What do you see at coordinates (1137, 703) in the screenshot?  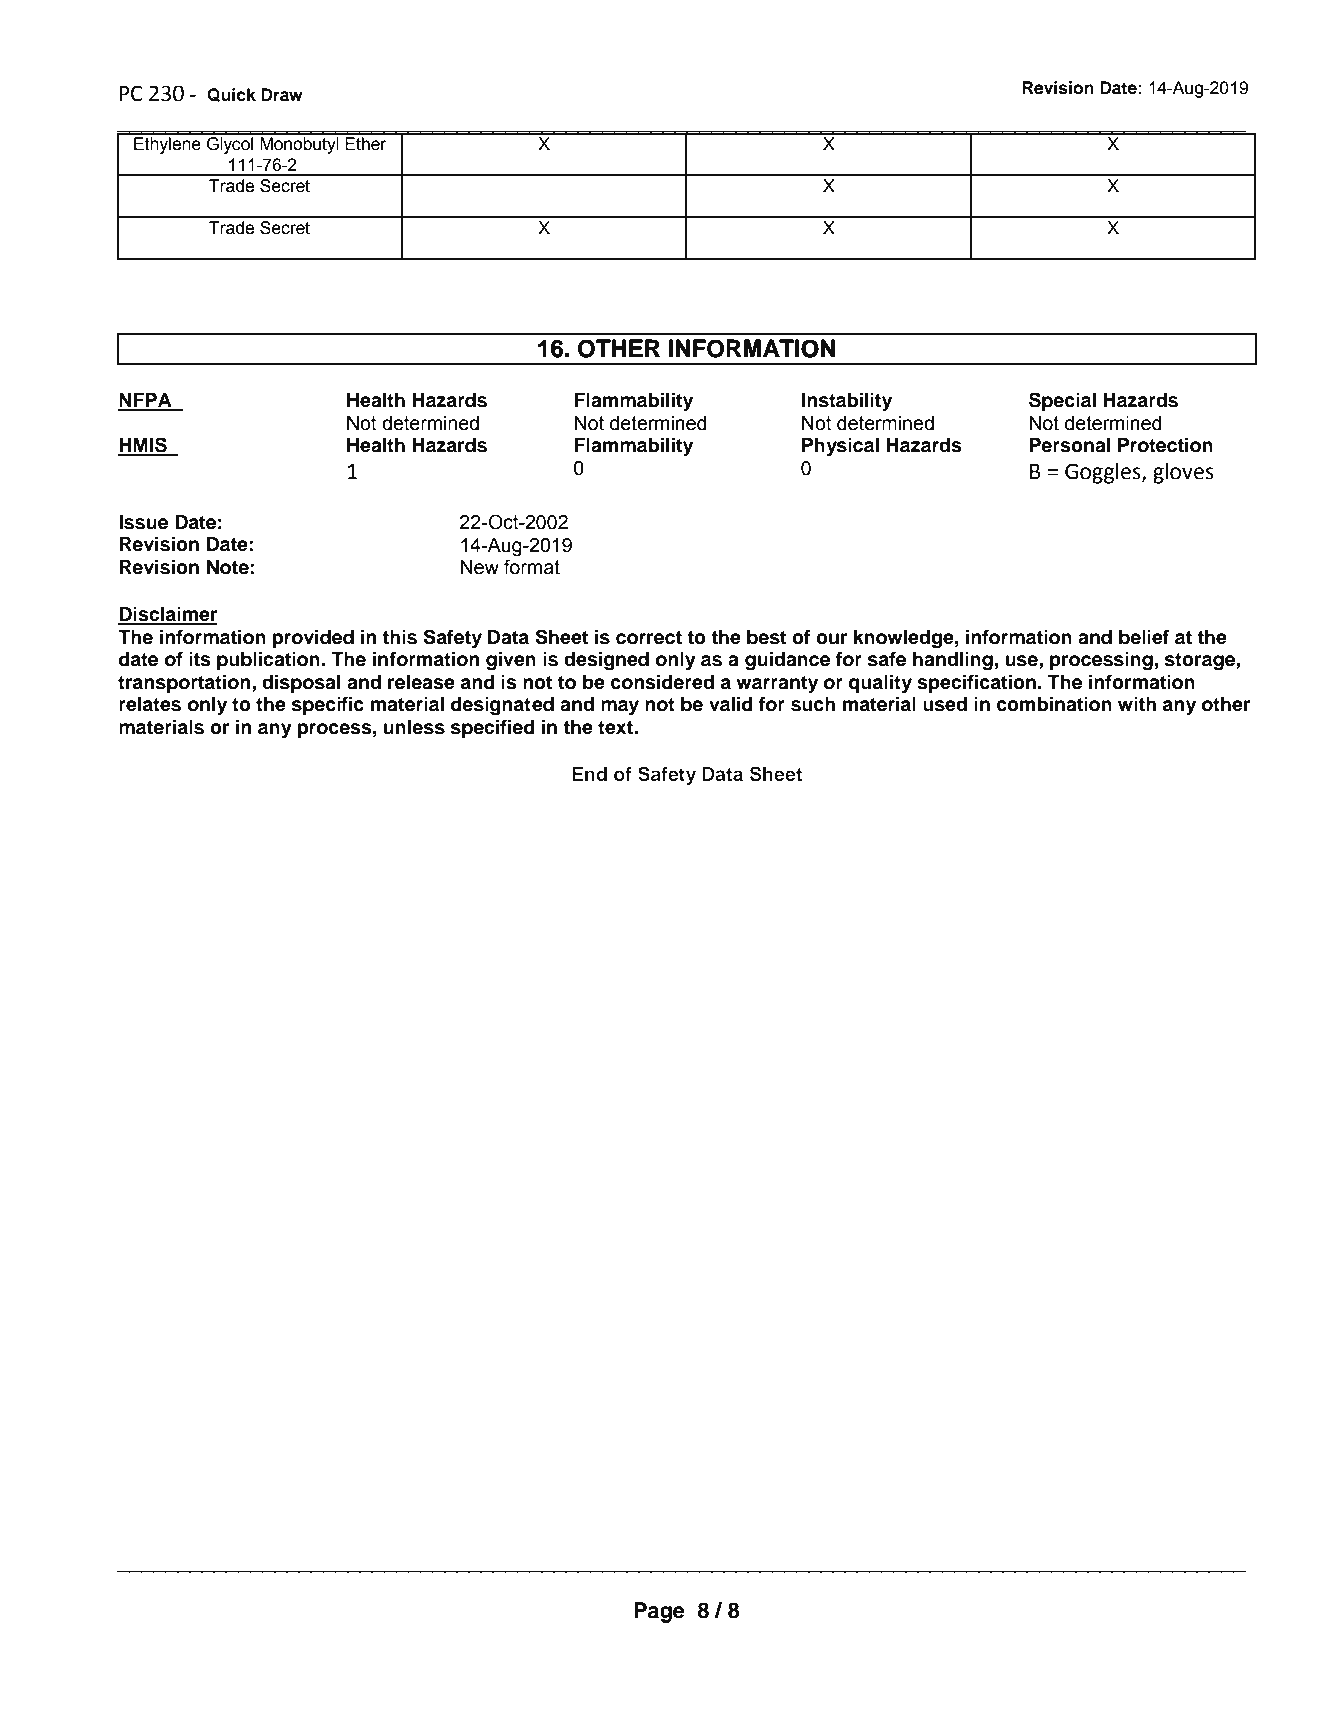 I see `with` at bounding box center [1137, 703].
